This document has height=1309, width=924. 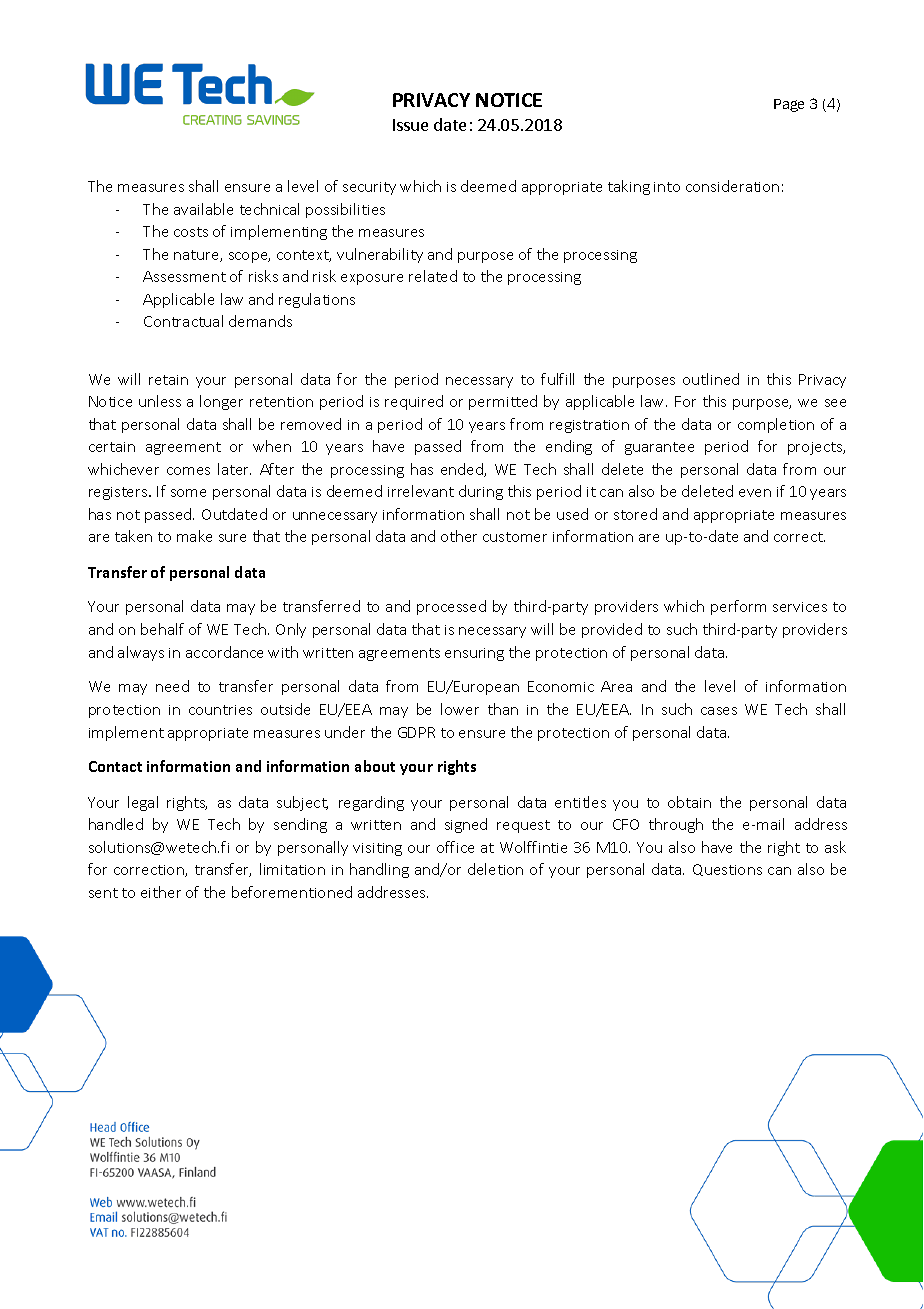 I want to click on processed, so click(x=451, y=607).
